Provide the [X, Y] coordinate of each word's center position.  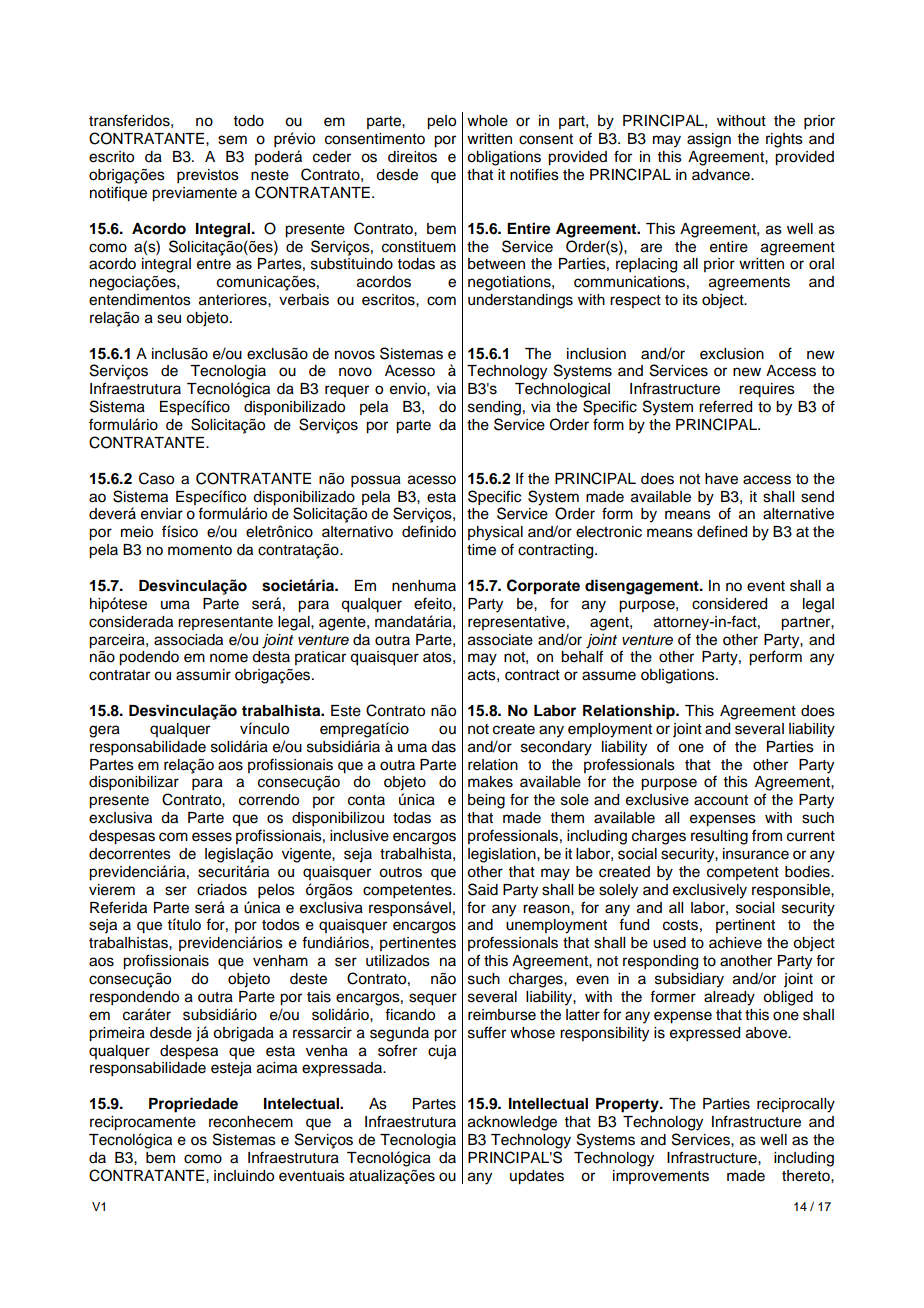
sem [232, 140]
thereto [807, 1176]
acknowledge [512, 1123]
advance [722, 175]
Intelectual [302, 1104]
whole [487, 121]
